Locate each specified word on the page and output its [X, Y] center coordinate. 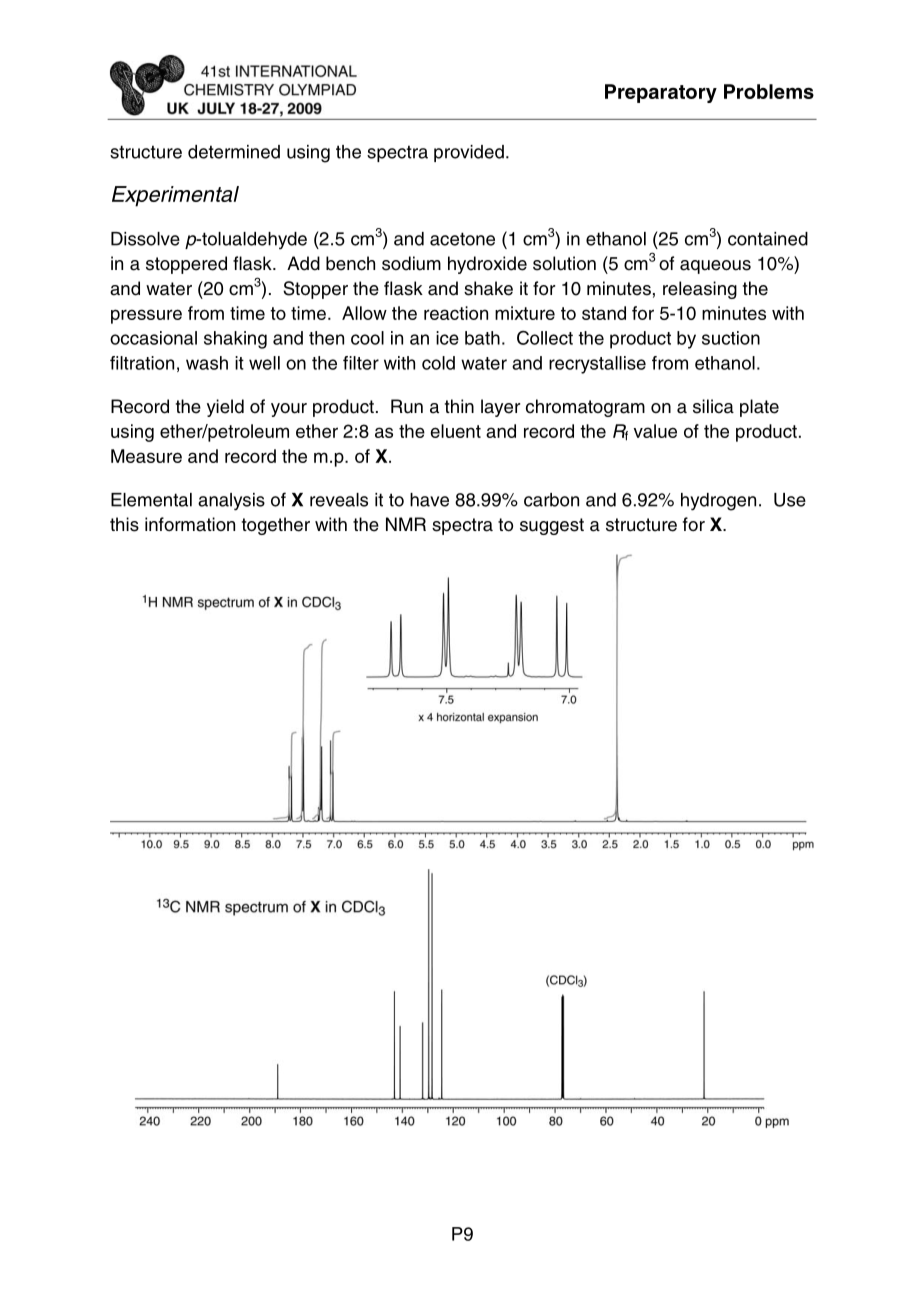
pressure [146, 316]
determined [234, 152]
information [190, 524]
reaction [456, 313]
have [429, 500]
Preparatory [661, 93]
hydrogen [718, 502]
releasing [700, 290]
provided [469, 153]
